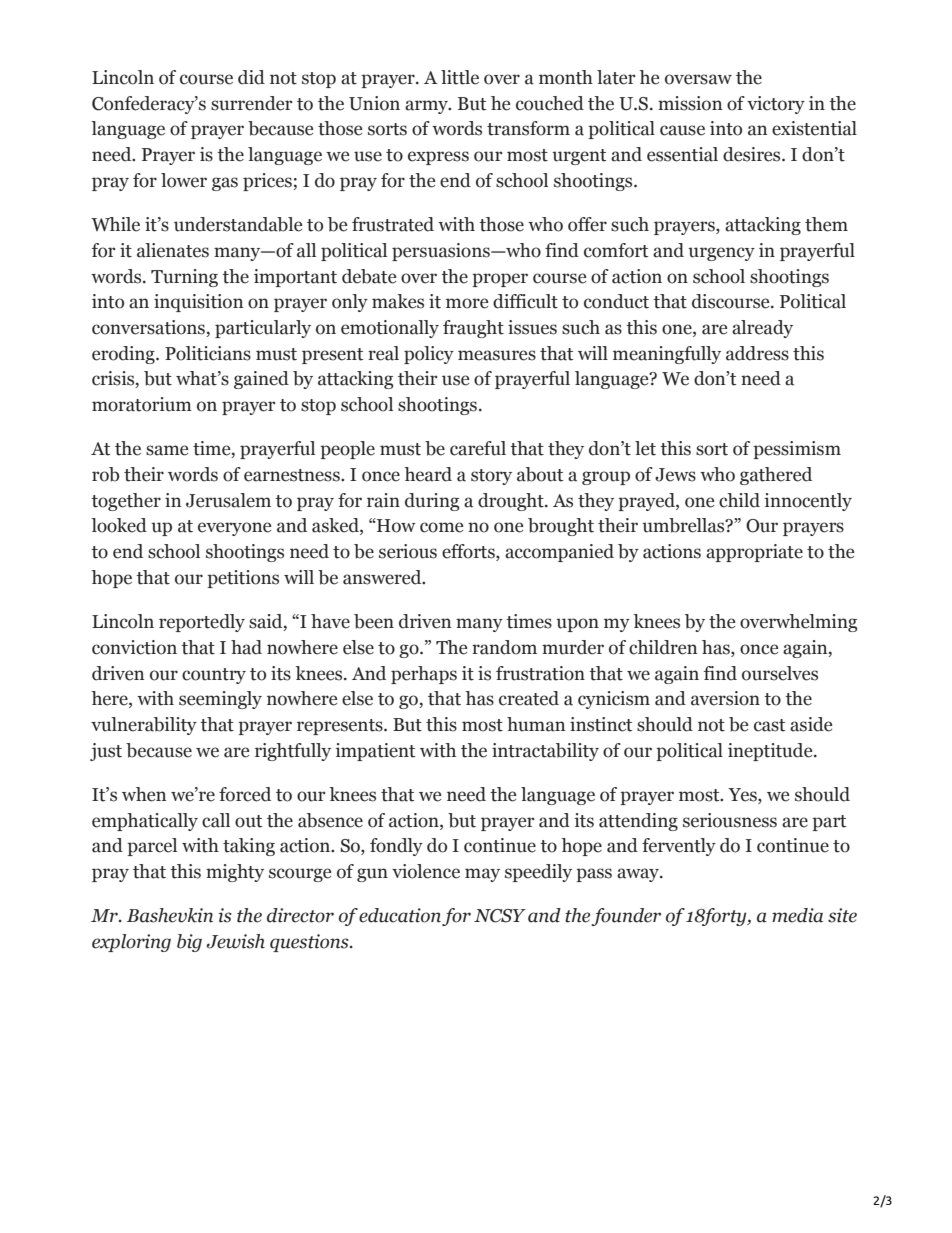 The width and height of the screenshot is (952, 1233). What do you see at coordinates (252, 103) in the screenshot?
I see `surrender` at bounding box center [252, 103].
